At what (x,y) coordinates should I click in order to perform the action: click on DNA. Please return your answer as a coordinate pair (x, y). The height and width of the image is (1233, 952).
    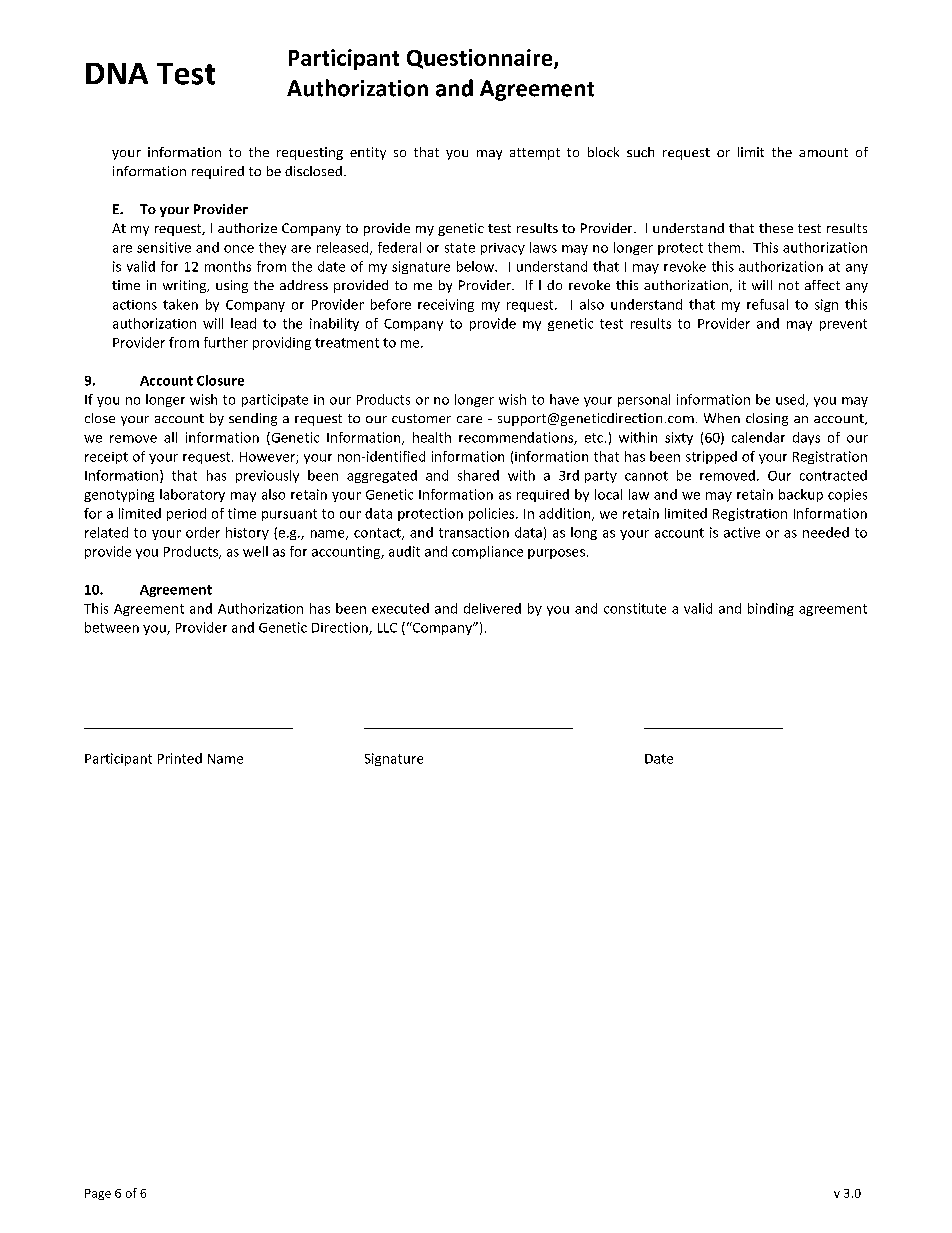
    Looking at the image, I should click on (117, 73).
